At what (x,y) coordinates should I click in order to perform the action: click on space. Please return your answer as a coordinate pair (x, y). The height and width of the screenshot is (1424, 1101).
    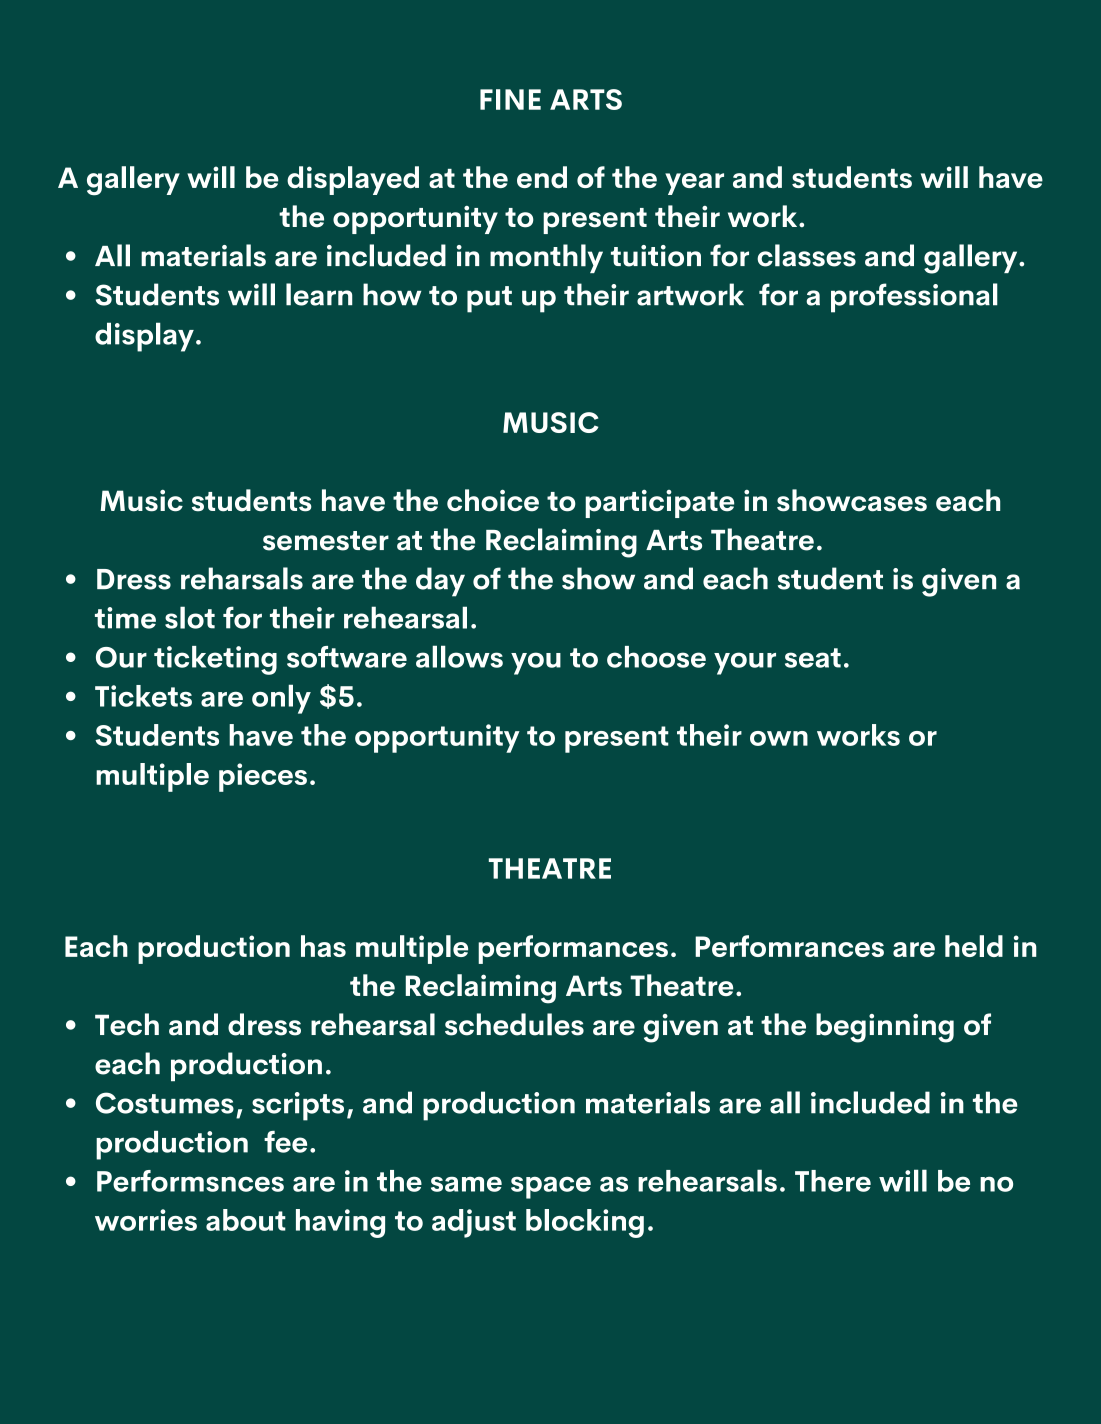
    Looking at the image, I should click on (551, 1187).
